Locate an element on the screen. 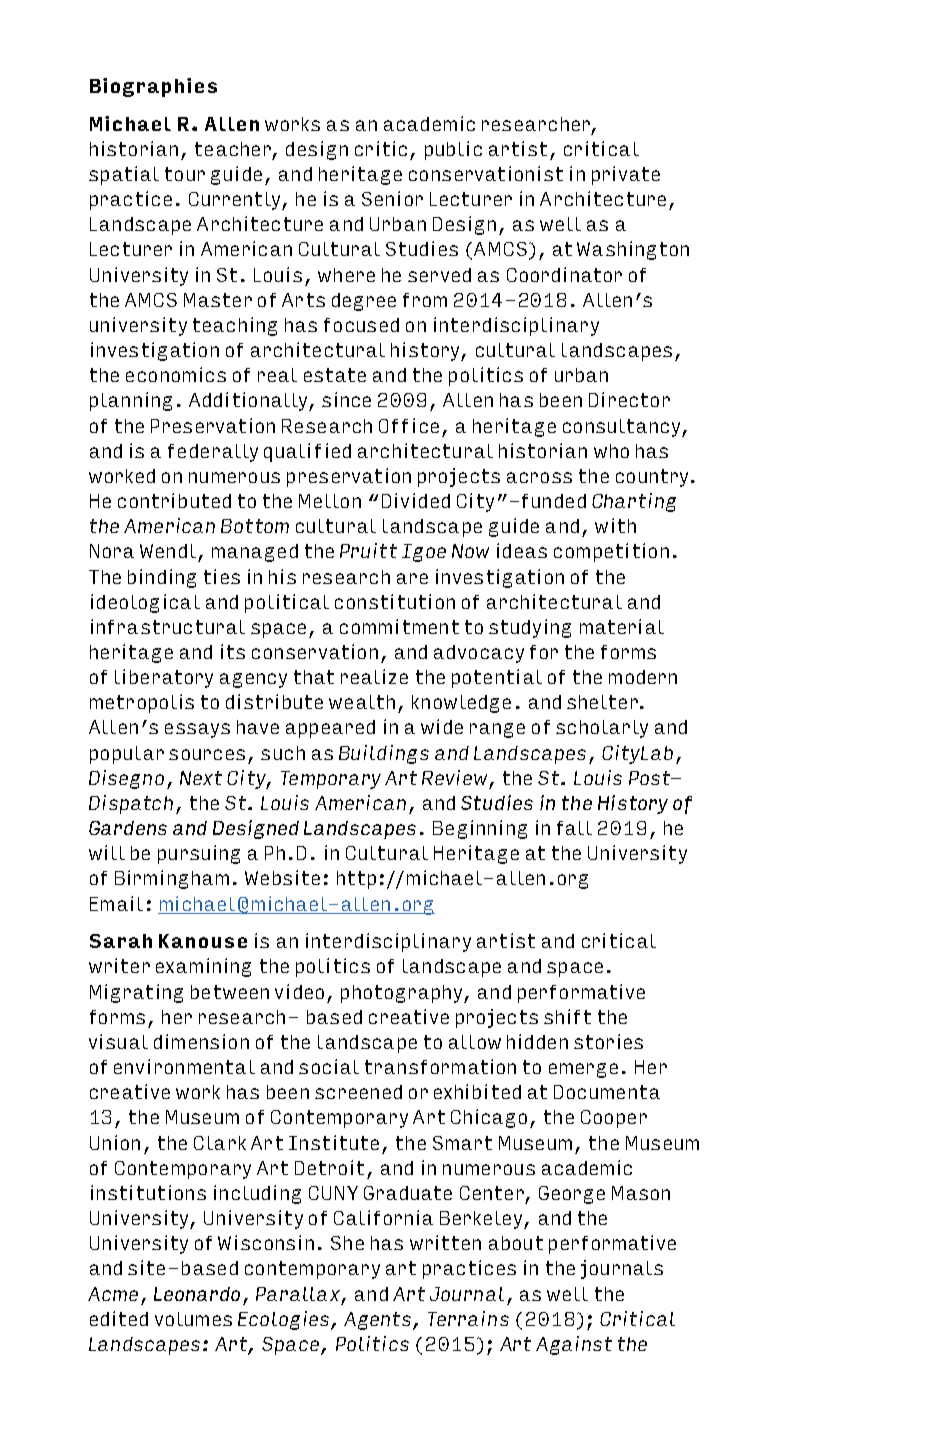  Senior is located at coordinates (392, 198).
